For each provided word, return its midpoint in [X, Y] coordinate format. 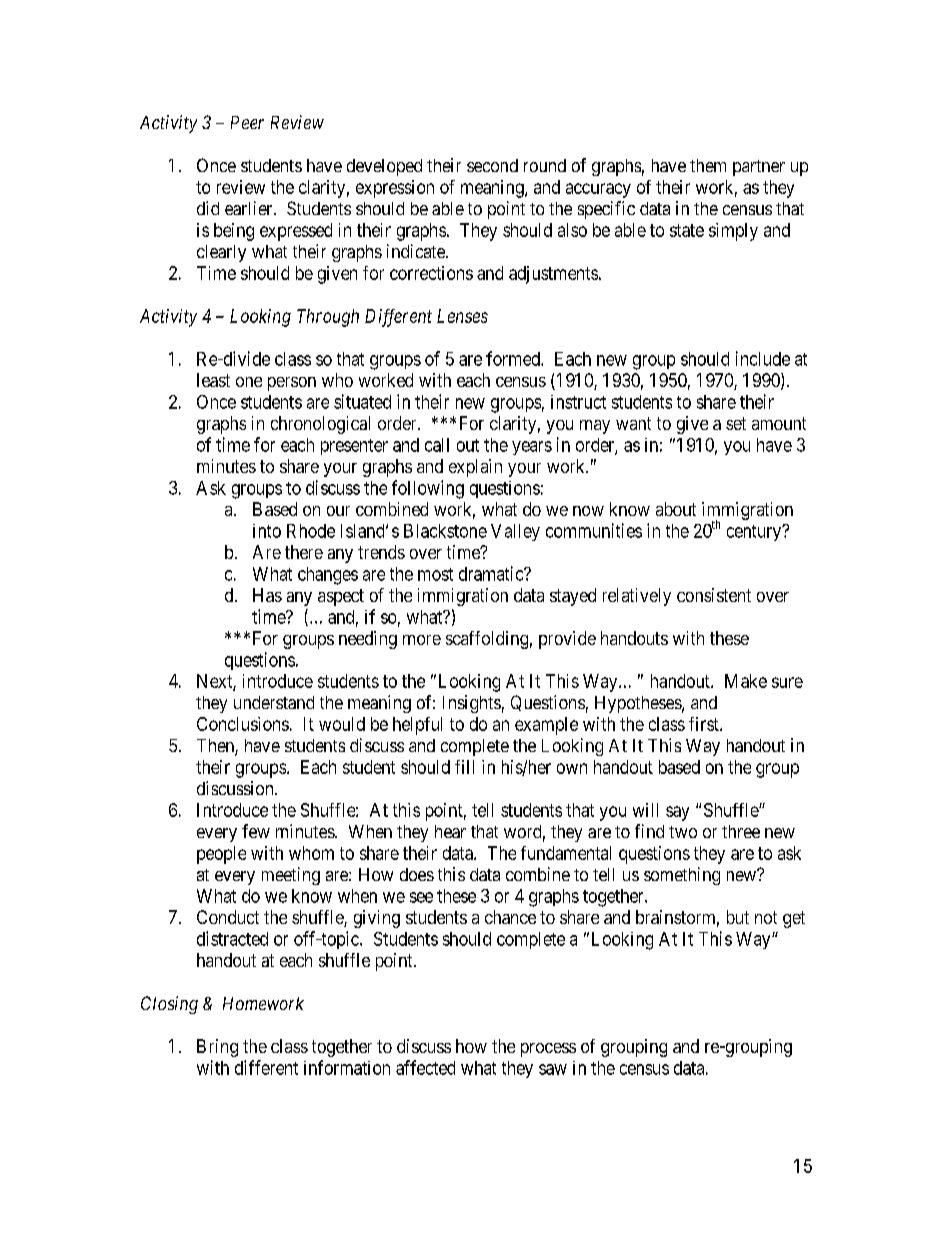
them [708, 165]
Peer [247, 122]
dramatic [492, 573]
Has [267, 595]
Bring [217, 1048]
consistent [714, 595]
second [492, 165]
